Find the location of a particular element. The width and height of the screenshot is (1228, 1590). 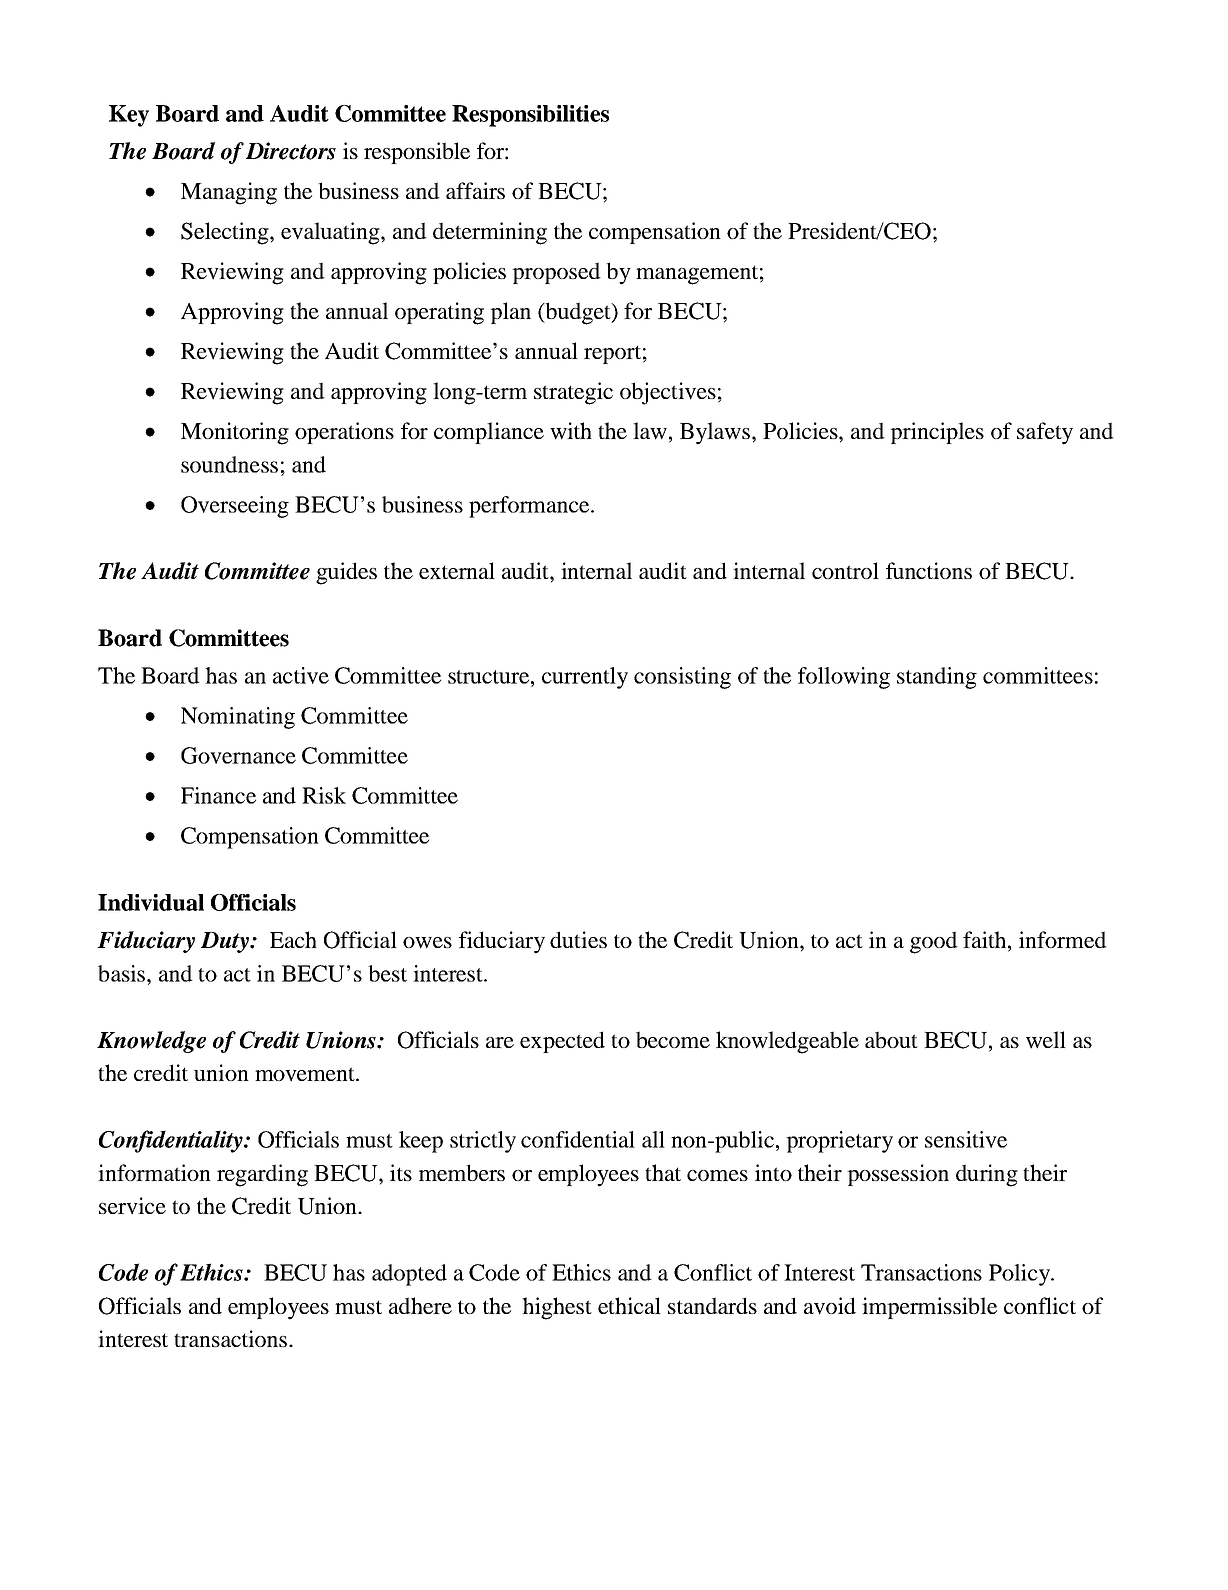

movement is located at coordinates (306, 1074).
